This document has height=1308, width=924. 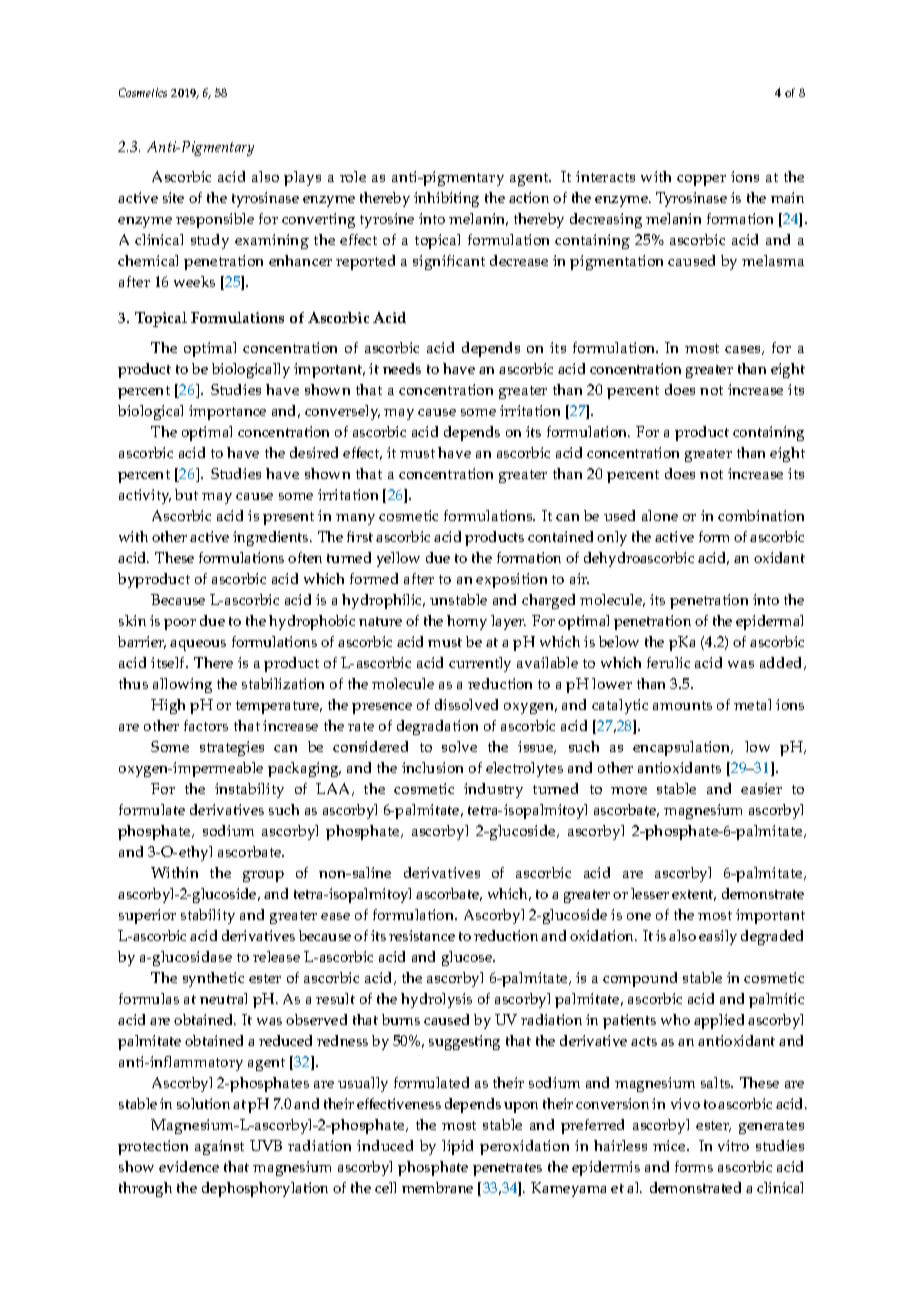 I want to click on factors, so click(x=206, y=725).
